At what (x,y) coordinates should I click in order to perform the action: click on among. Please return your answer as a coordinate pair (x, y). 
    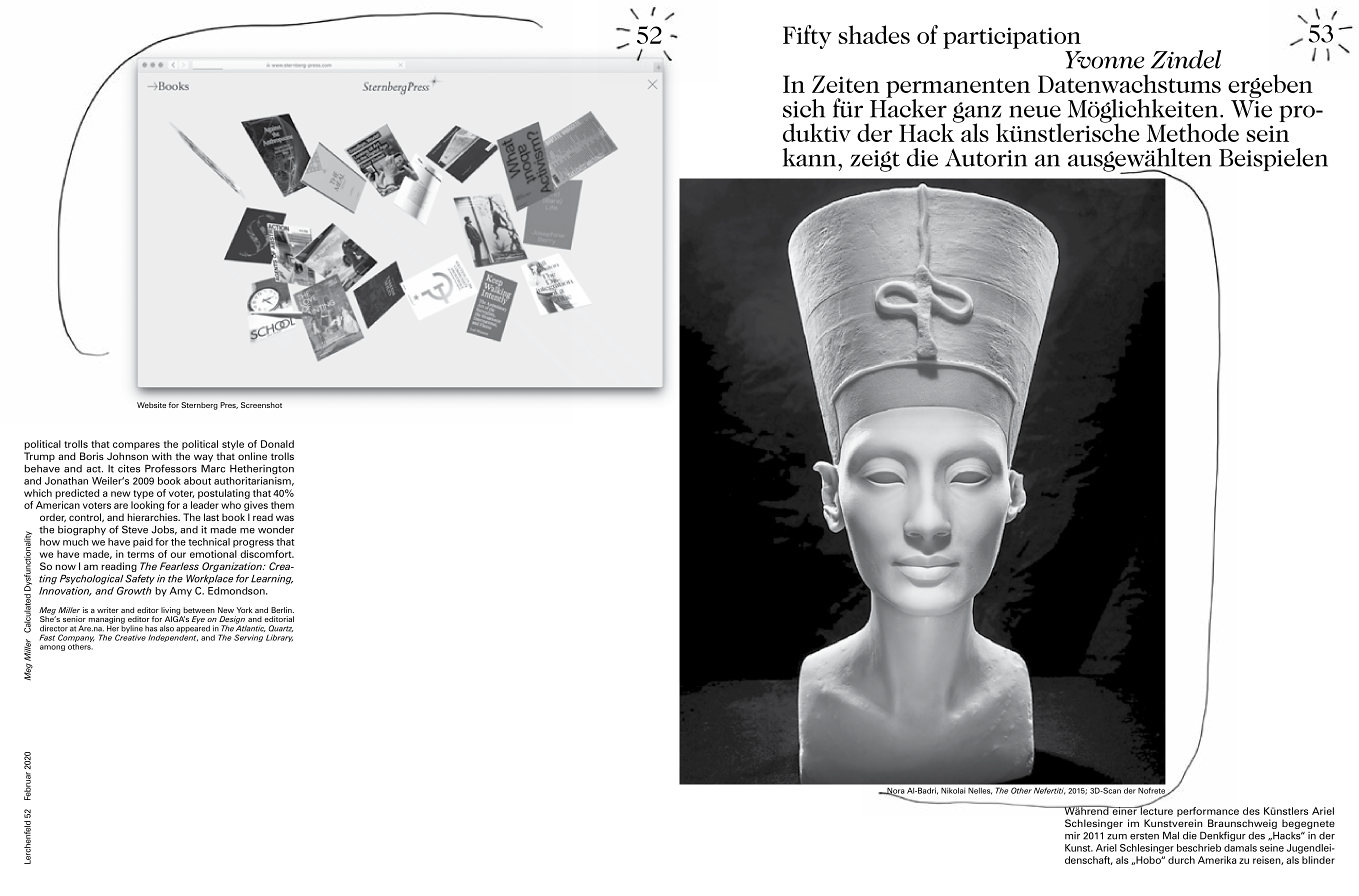
    Looking at the image, I should click on (52, 648).
